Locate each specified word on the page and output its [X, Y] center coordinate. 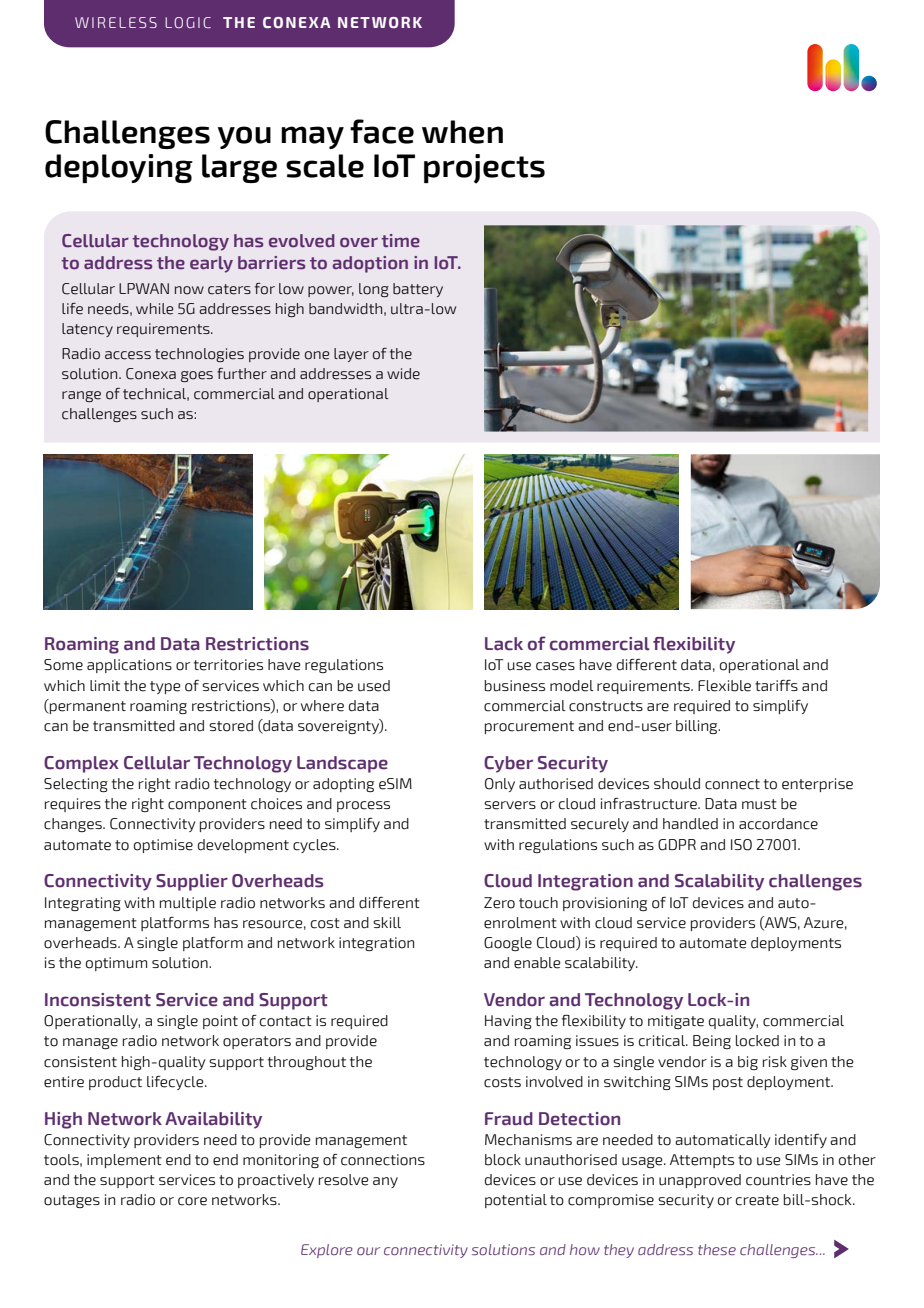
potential [516, 1201]
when [462, 132]
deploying [119, 168]
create [757, 1200]
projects [484, 169]
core [192, 1201]
